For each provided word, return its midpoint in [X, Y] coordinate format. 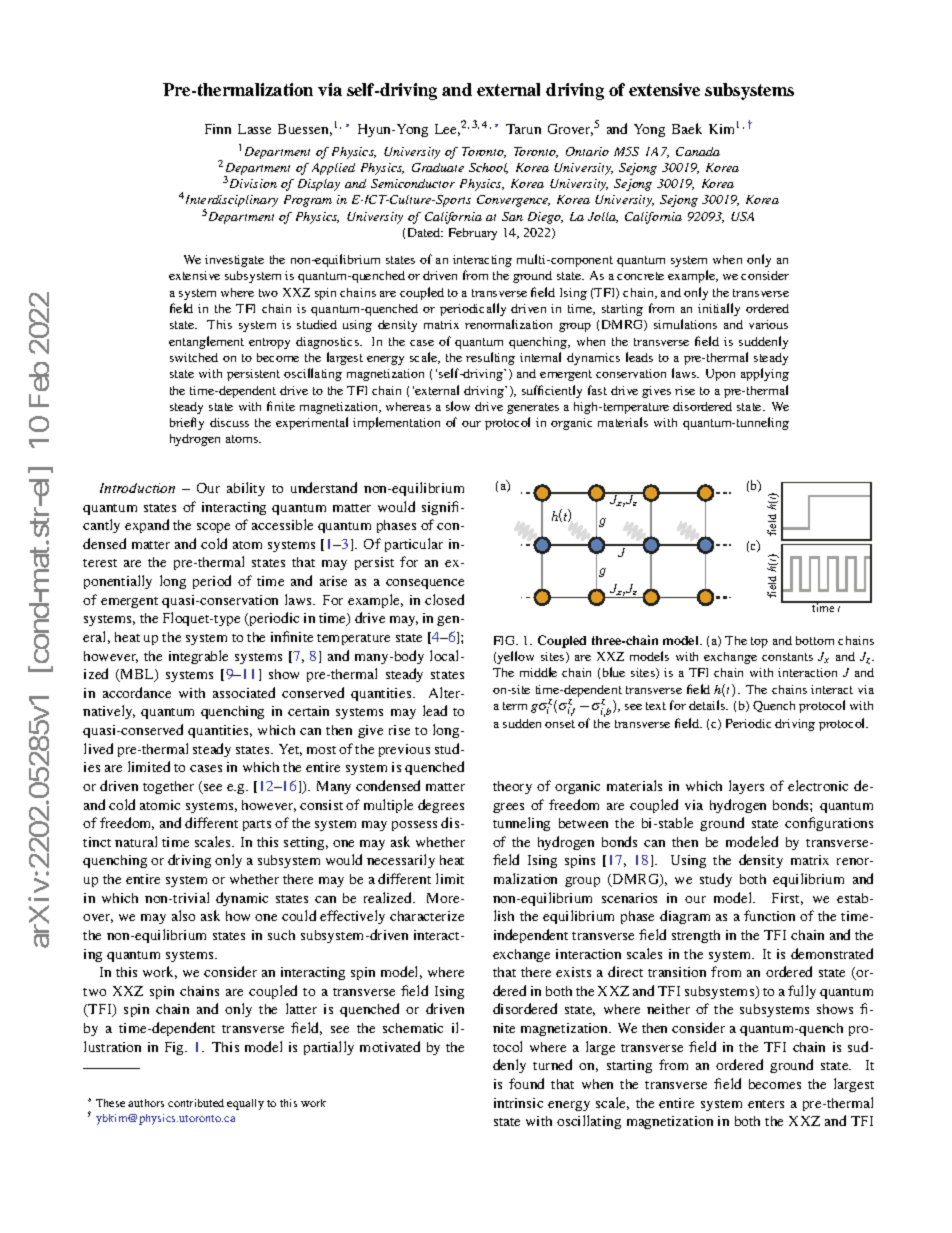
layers [746, 787]
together [168, 787]
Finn [218, 129]
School [488, 168]
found [526, 1083]
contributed [196, 1103]
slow [458, 406]
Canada [698, 151]
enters [766, 1104]
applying [765, 374]
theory [512, 787]
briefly [187, 423]
